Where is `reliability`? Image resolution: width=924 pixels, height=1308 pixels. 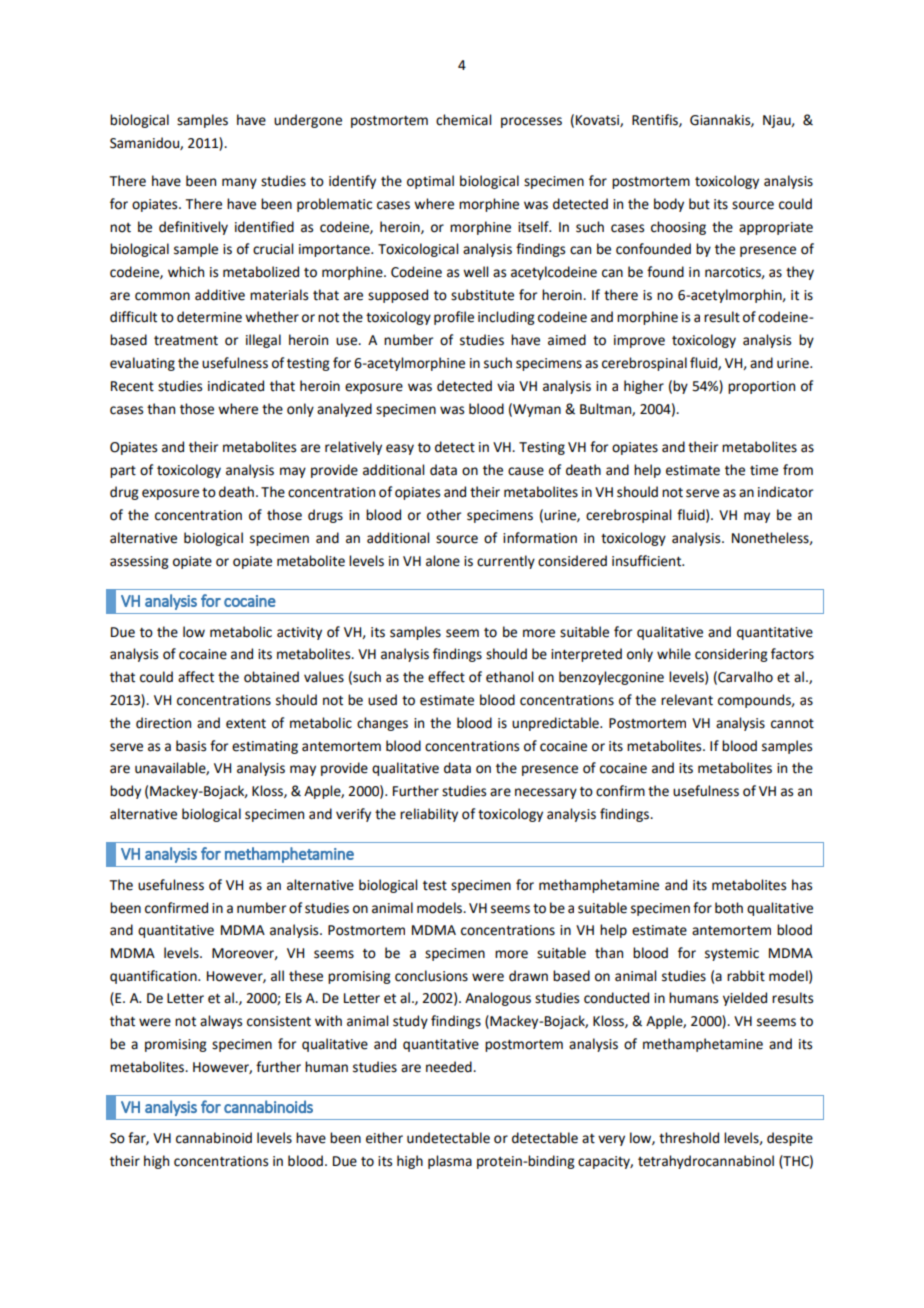
reliability is located at coordinates (429, 815).
